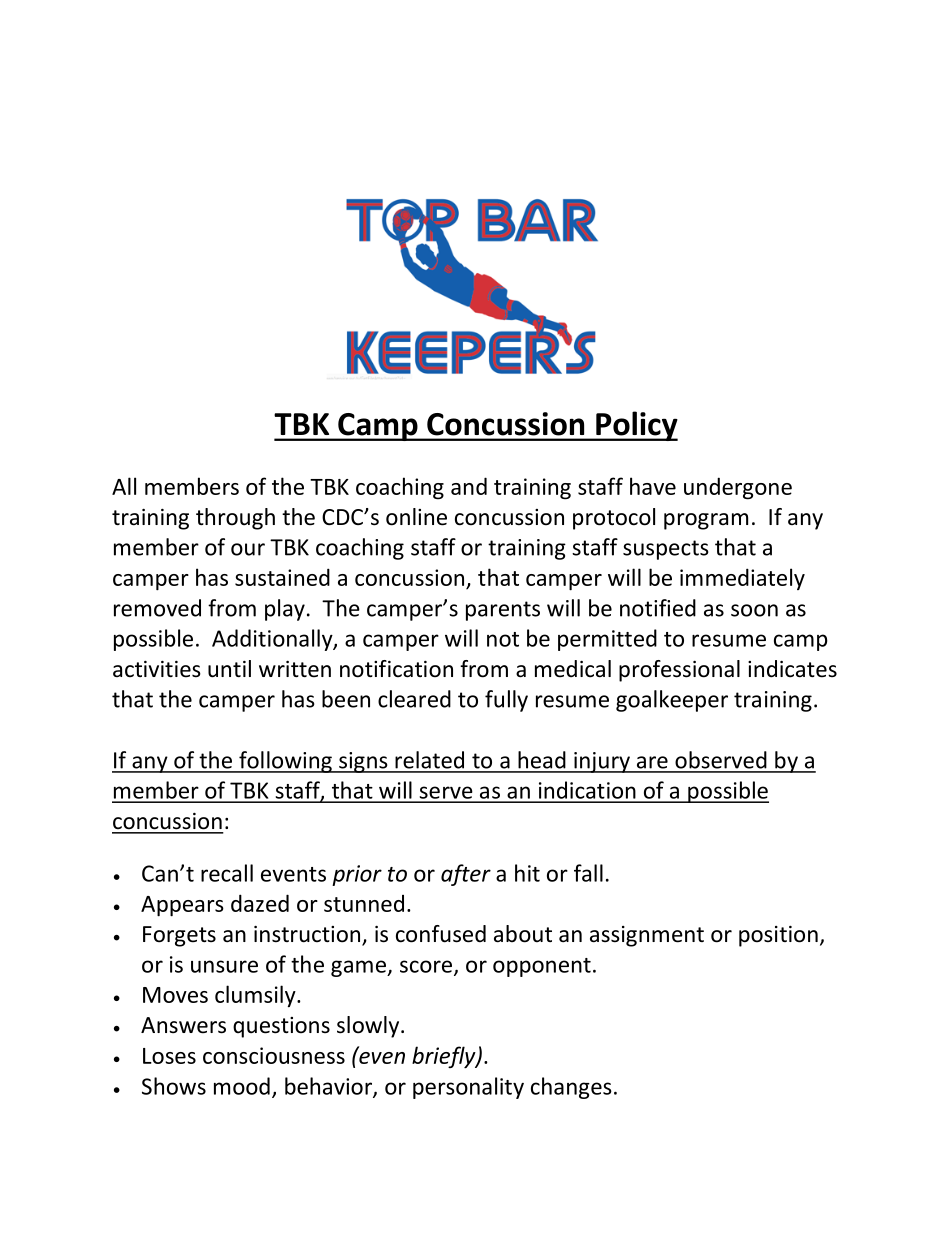 The height and width of the document is (1233, 952). What do you see at coordinates (588, 873) in the document?
I see `fall` at bounding box center [588, 873].
